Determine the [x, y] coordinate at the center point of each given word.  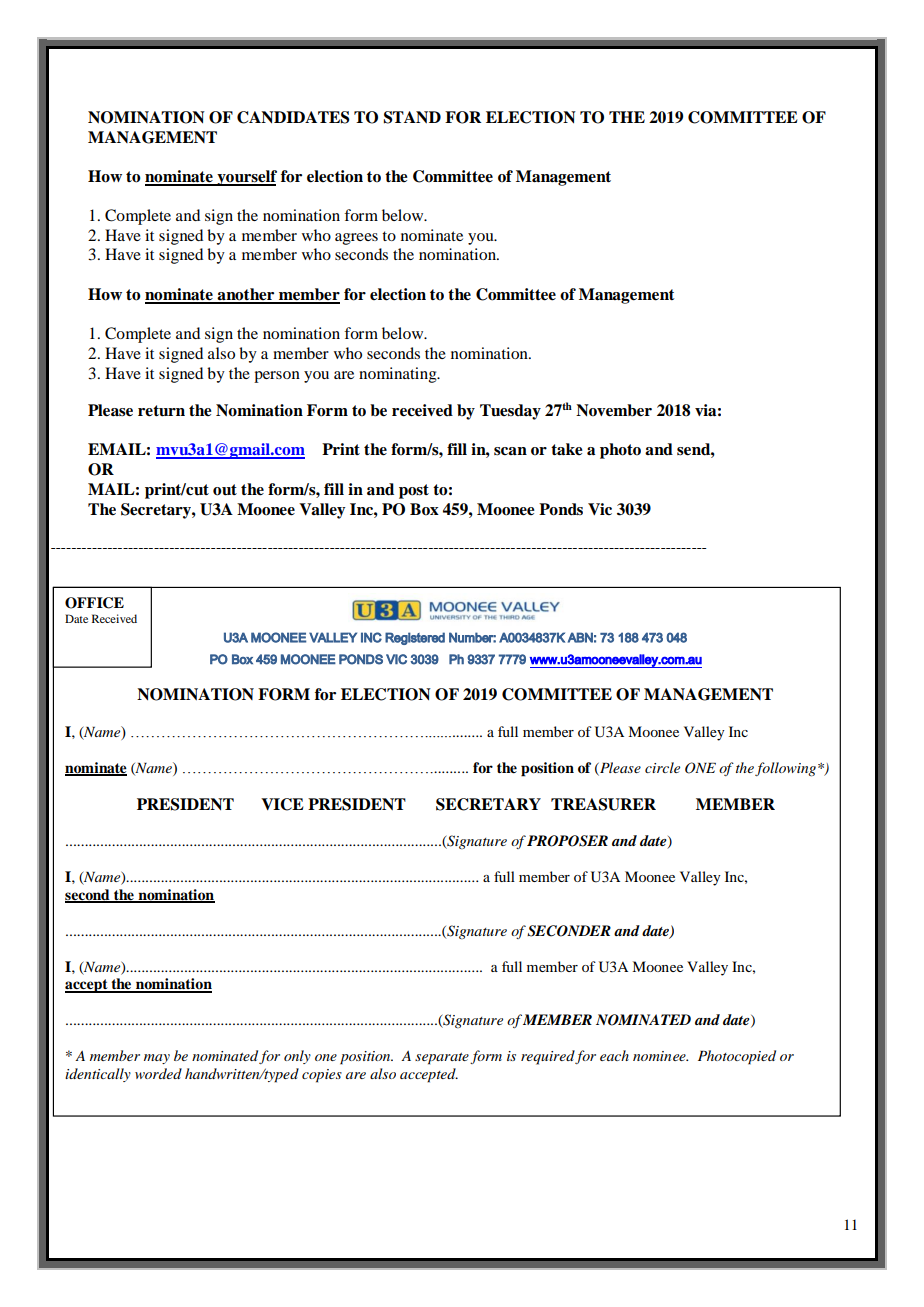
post [414, 491]
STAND [412, 117]
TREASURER [603, 804]
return [161, 411]
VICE [282, 804]
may [157, 1059]
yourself [246, 178]
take [567, 449]
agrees [356, 239]
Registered [415, 638]
